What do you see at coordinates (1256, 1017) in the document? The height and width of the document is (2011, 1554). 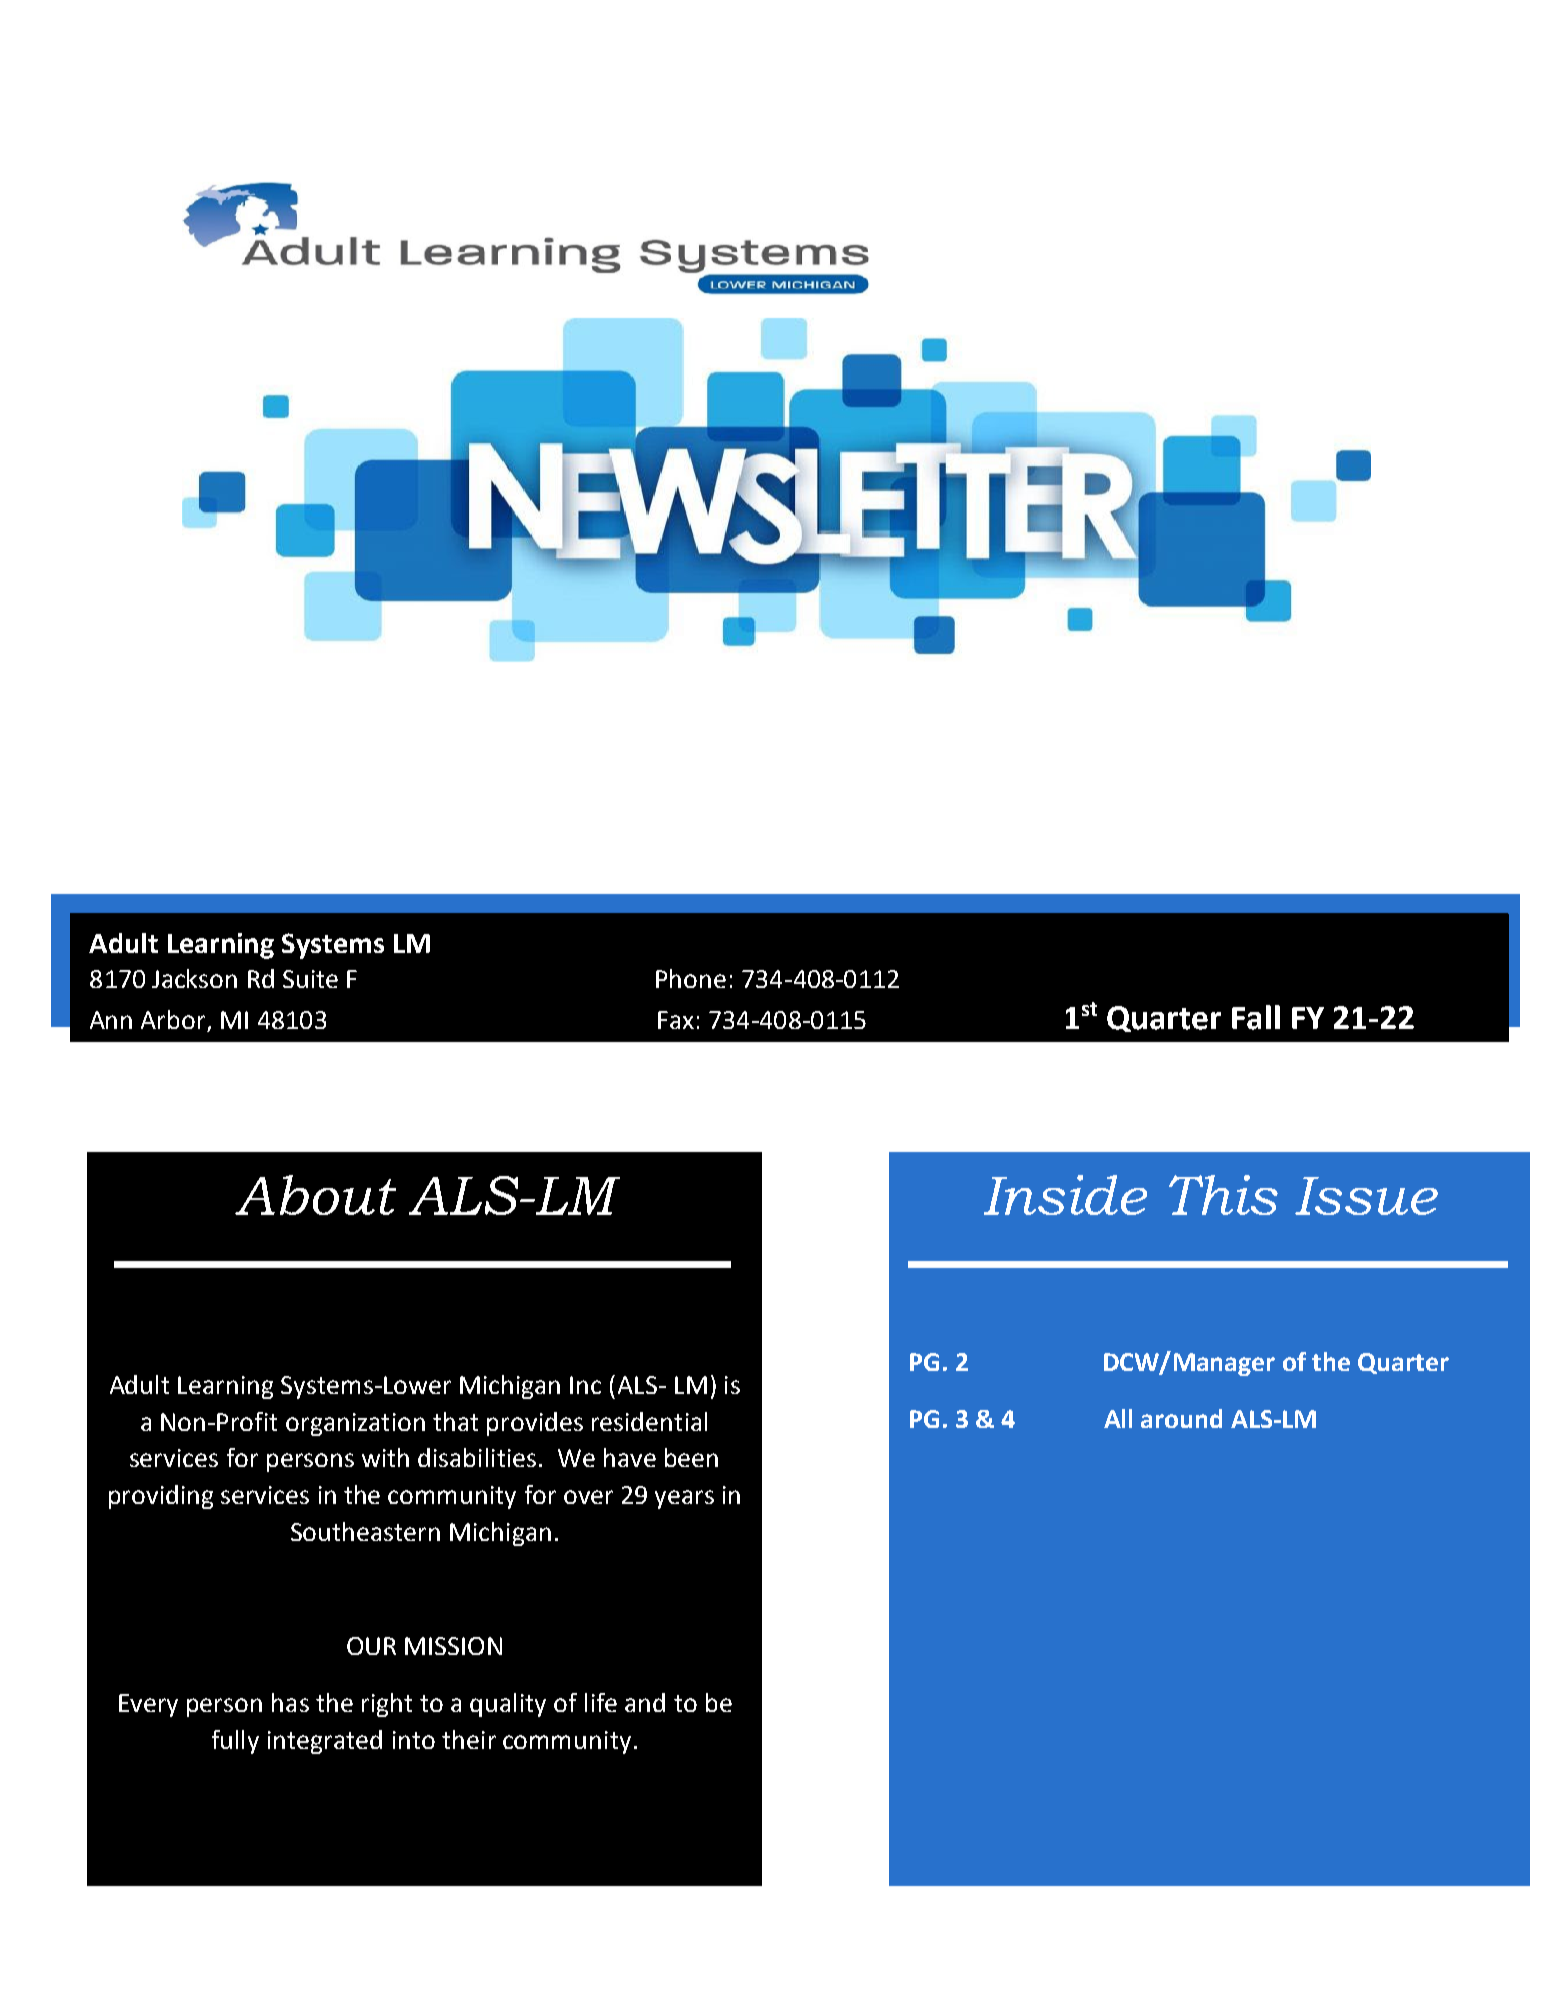 I see `Fall` at bounding box center [1256, 1017].
